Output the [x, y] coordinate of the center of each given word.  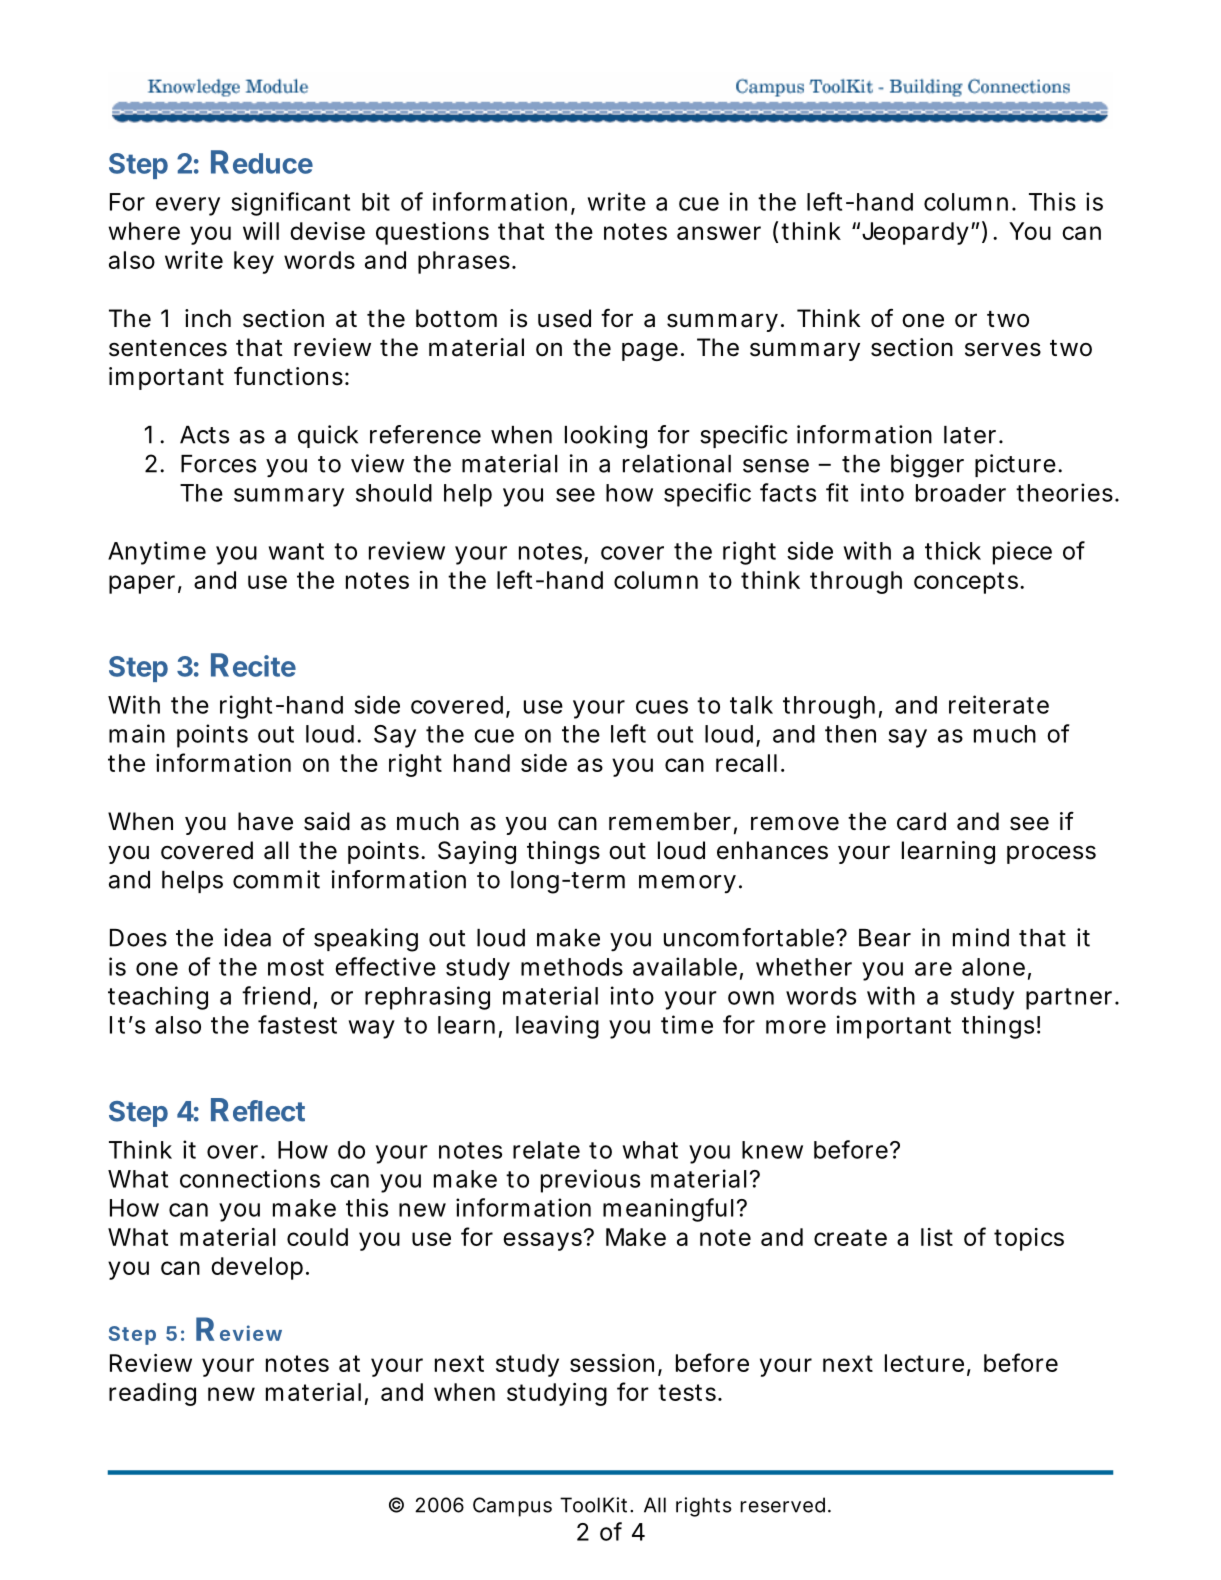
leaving [557, 1027]
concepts [969, 583]
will [261, 231]
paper [145, 584]
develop [260, 1268]
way [371, 1029]
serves [1003, 349]
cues [662, 707]
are [933, 969]
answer [719, 233]
